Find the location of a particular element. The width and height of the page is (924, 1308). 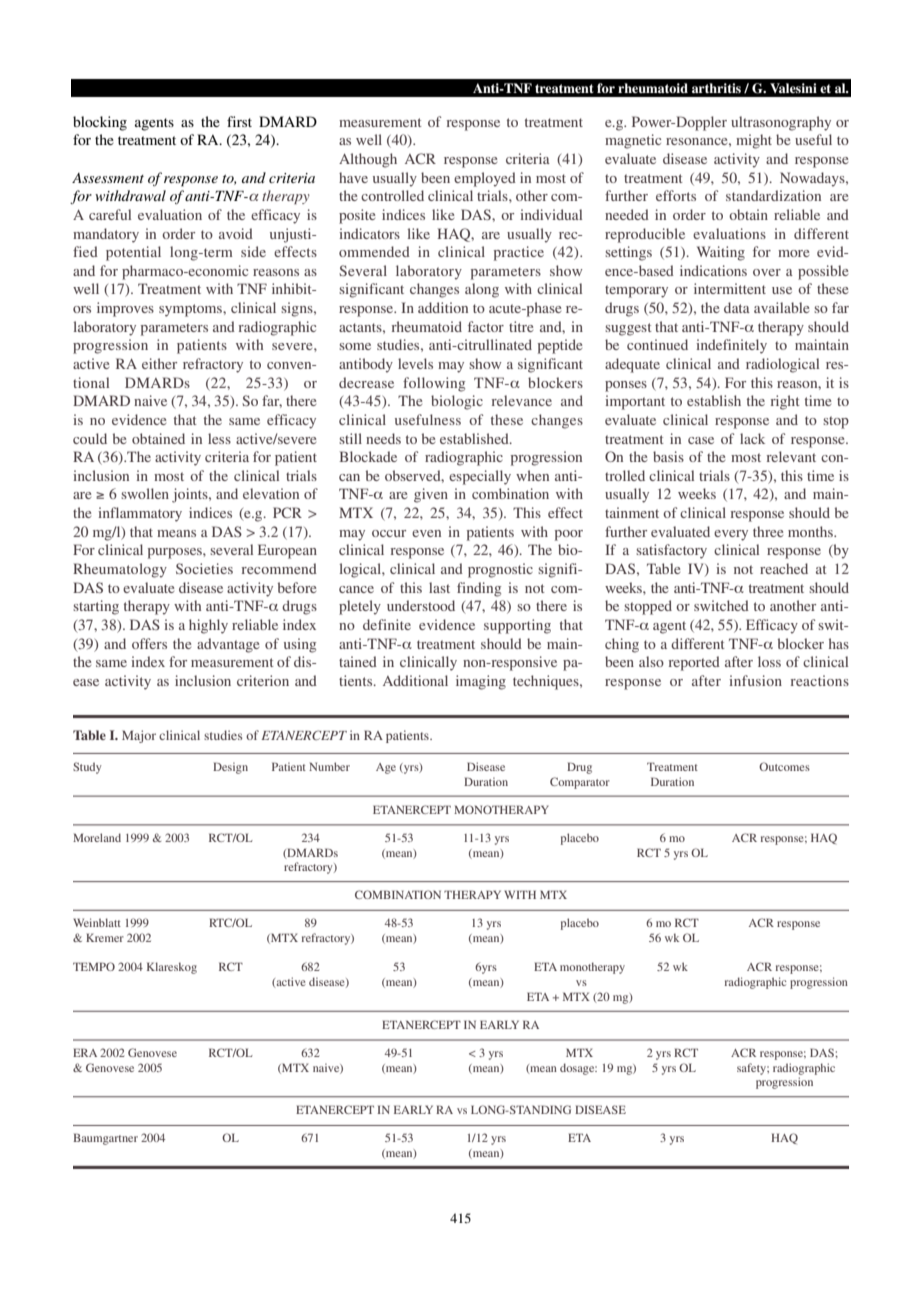

every is located at coordinates (731, 535).
